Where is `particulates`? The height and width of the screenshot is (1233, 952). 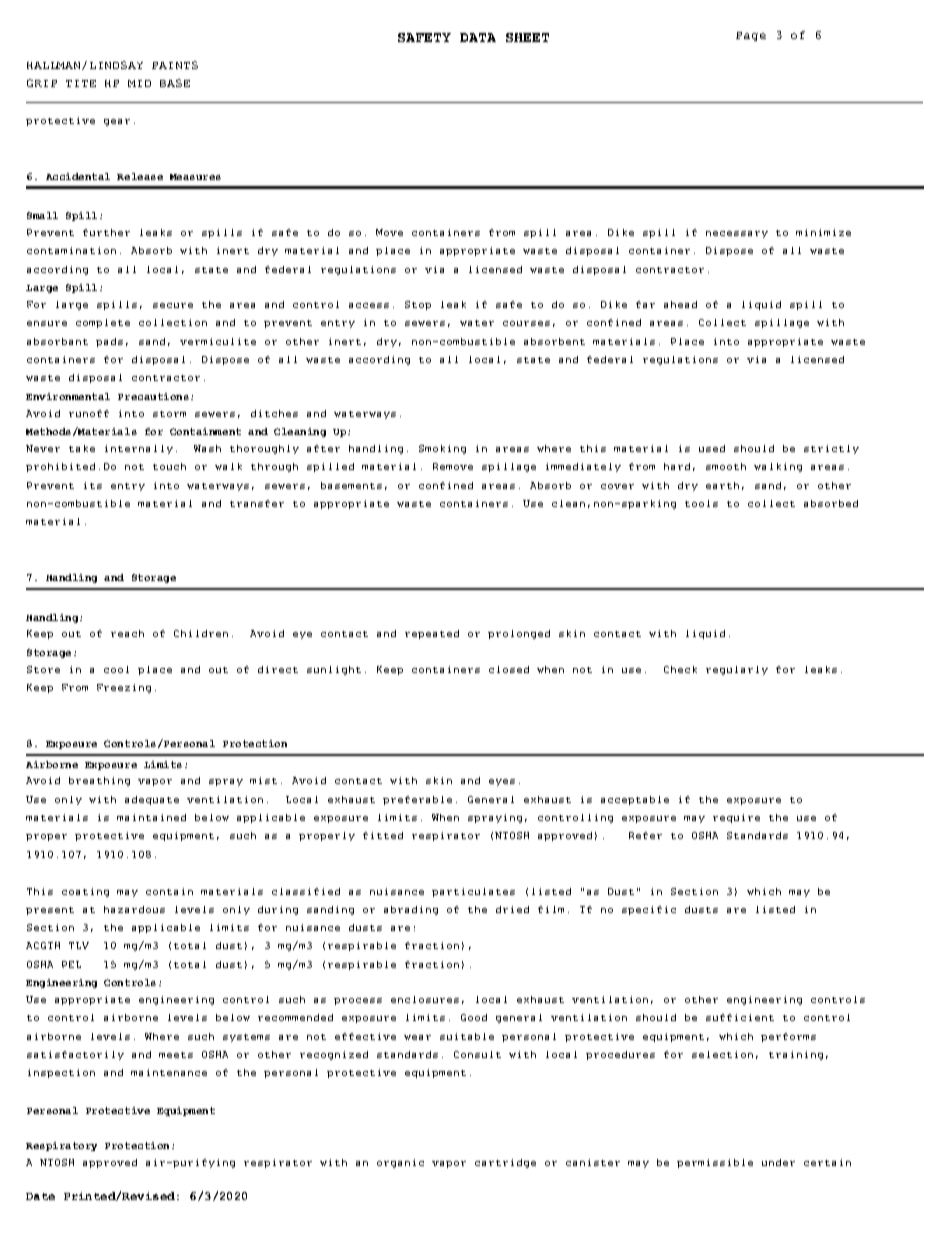
particulates is located at coordinates (473, 892).
